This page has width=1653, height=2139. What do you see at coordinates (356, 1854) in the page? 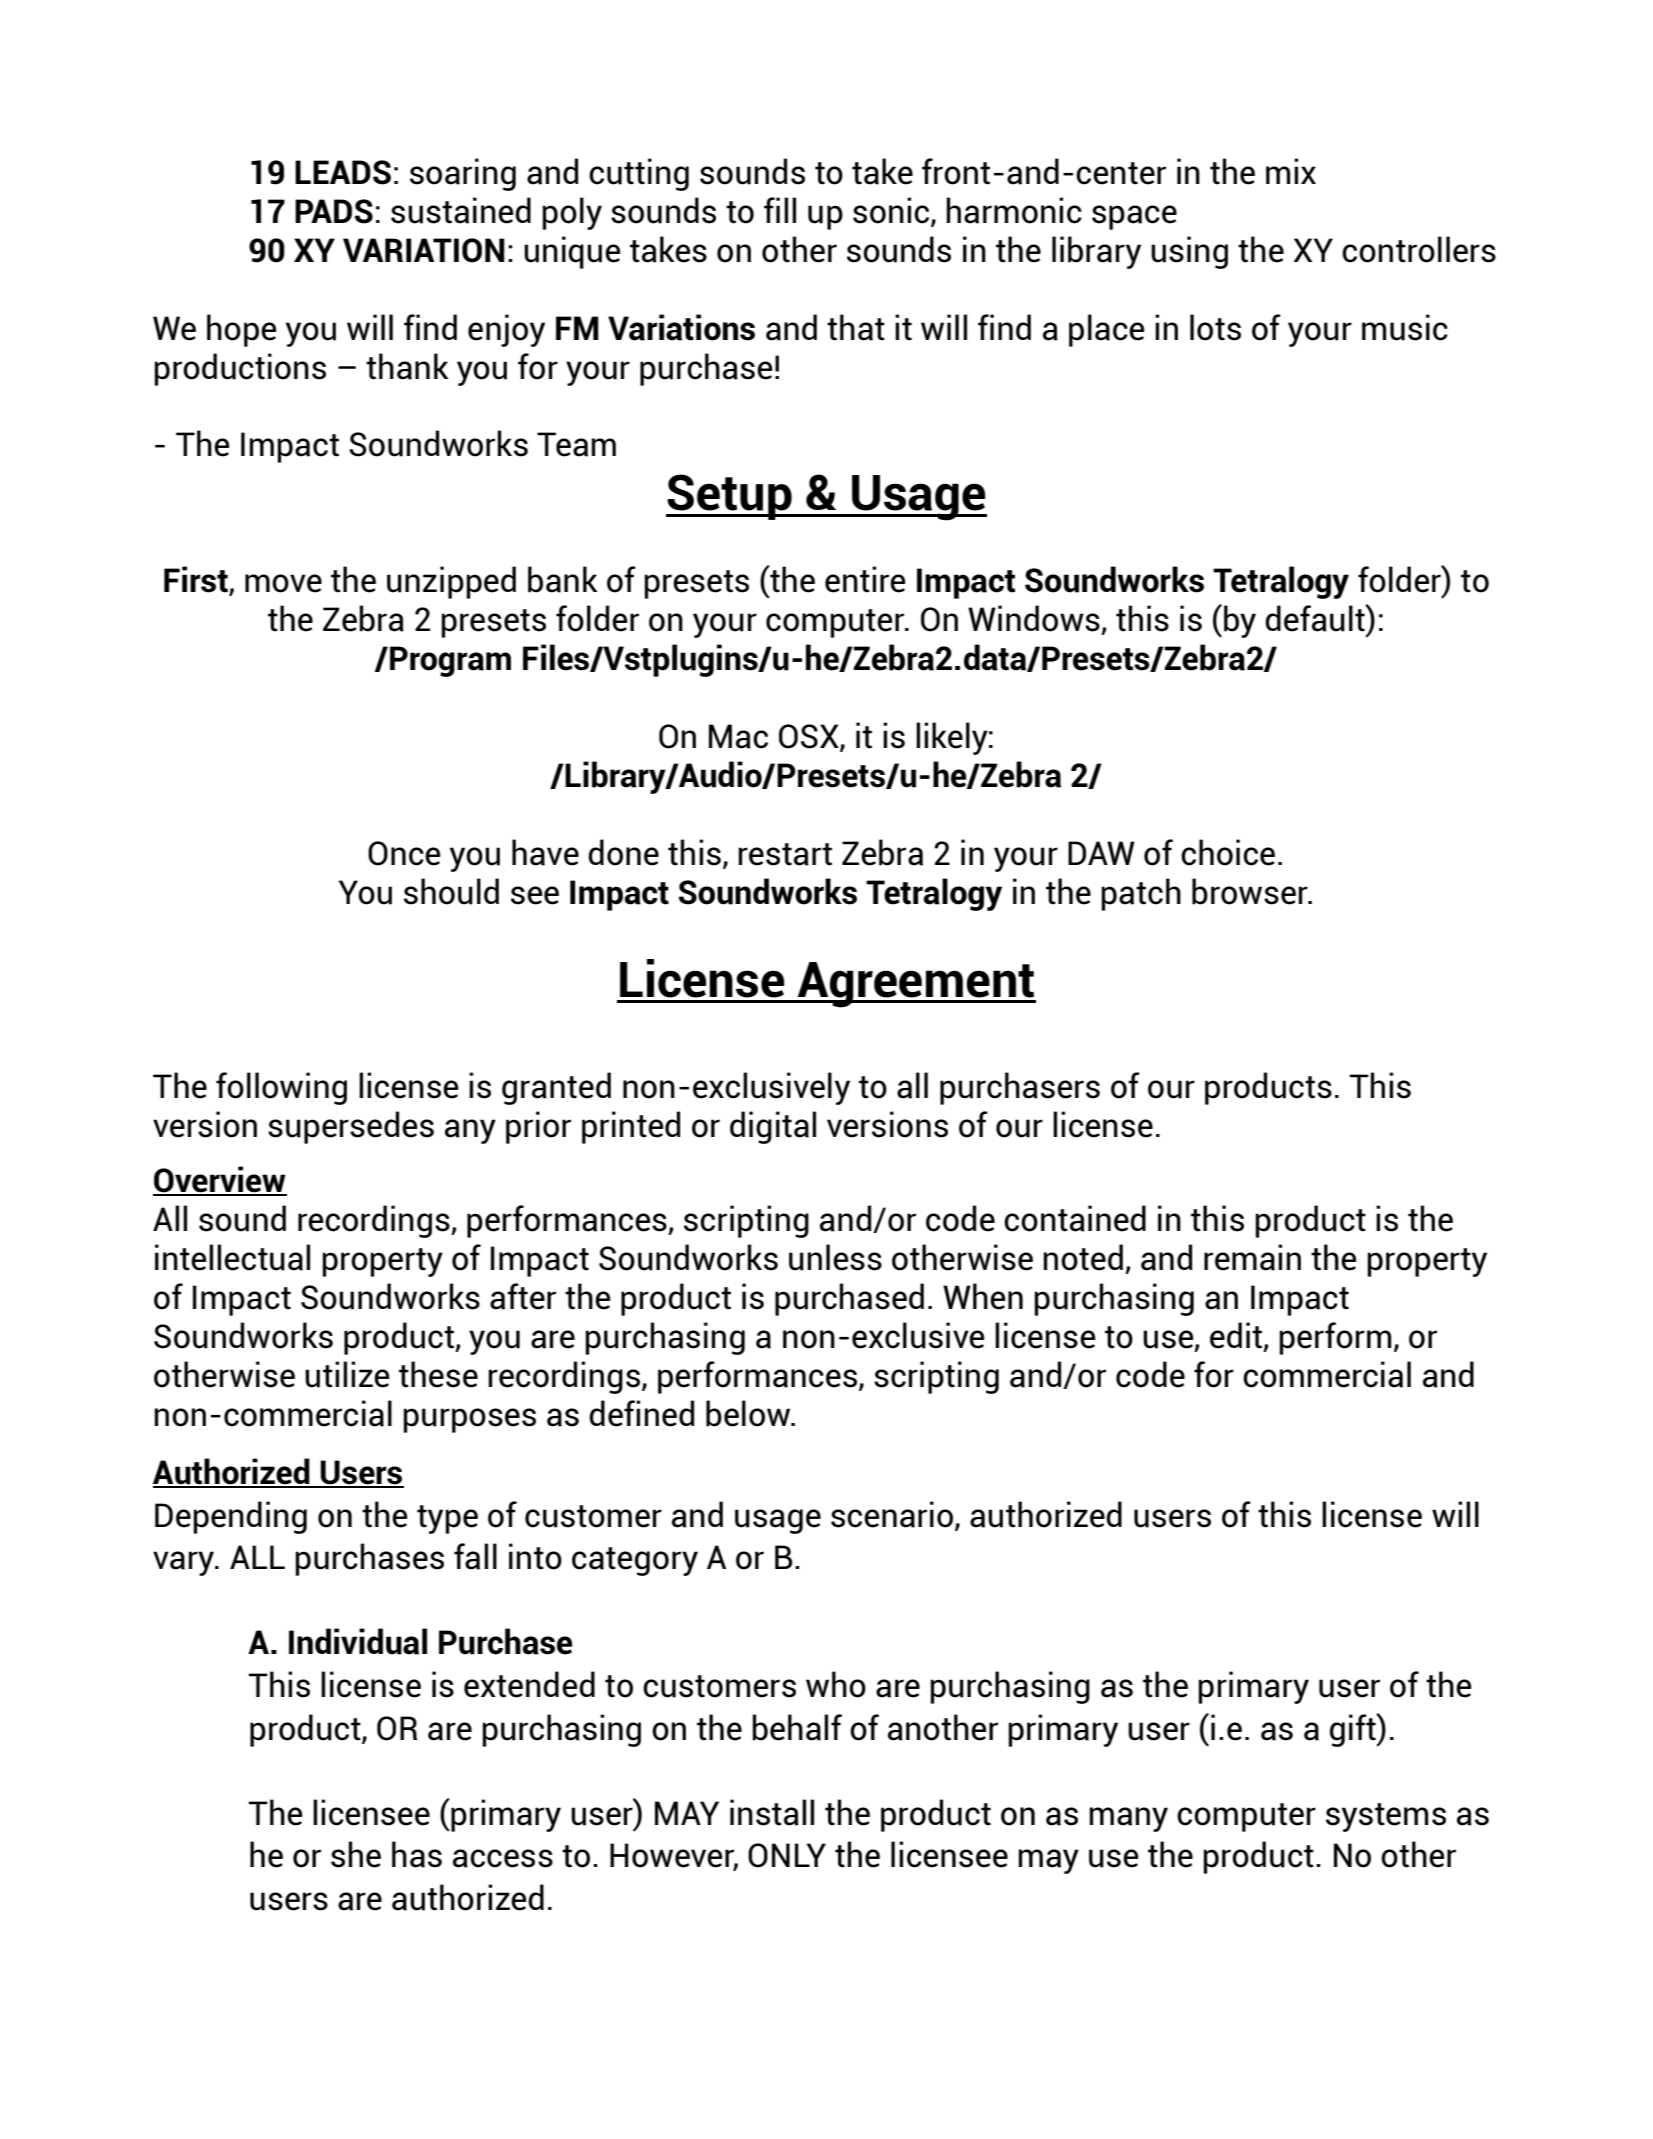
I see `she` at bounding box center [356, 1854].
